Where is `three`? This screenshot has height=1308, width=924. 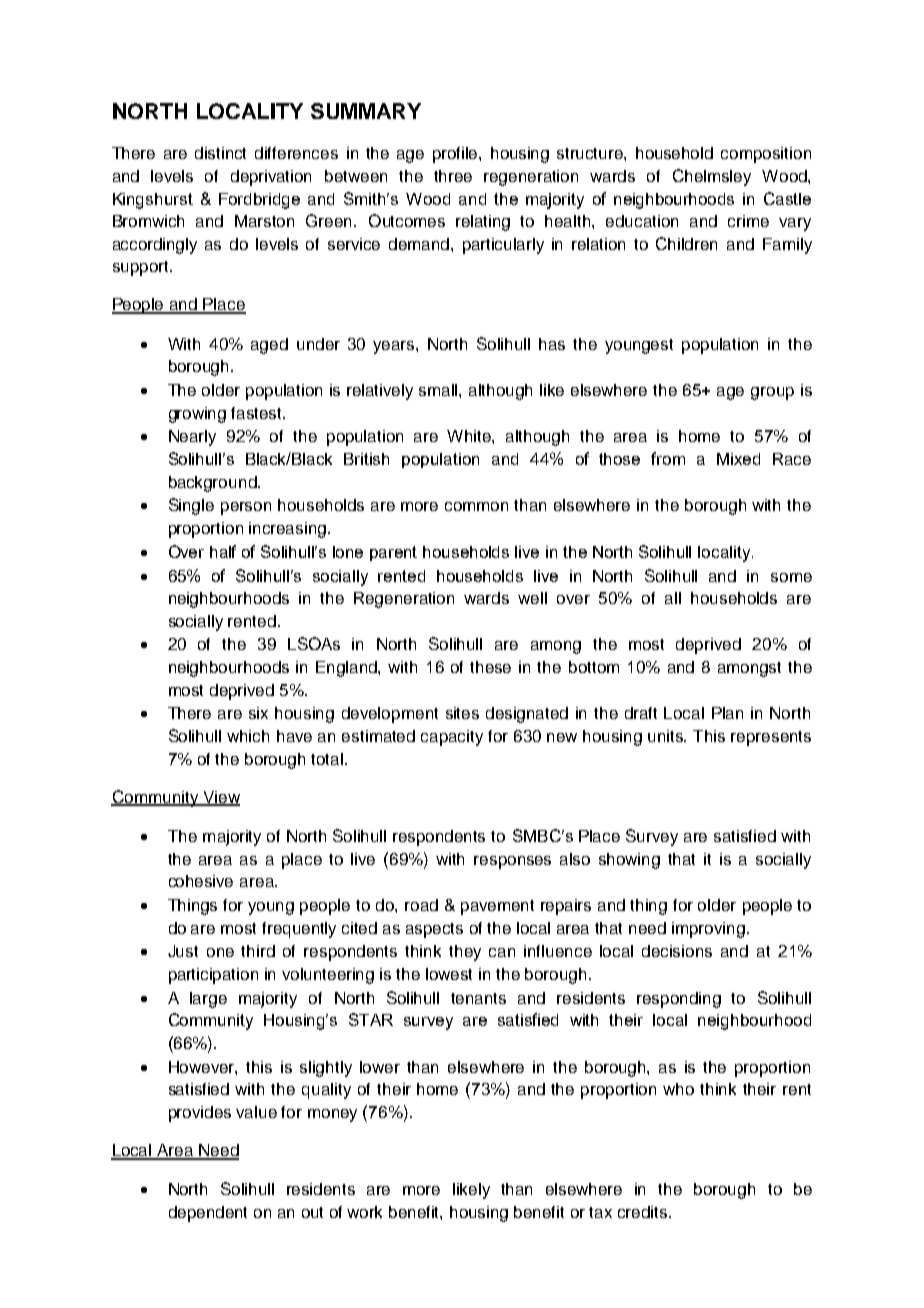 three is located at coordinates (453, 176).
